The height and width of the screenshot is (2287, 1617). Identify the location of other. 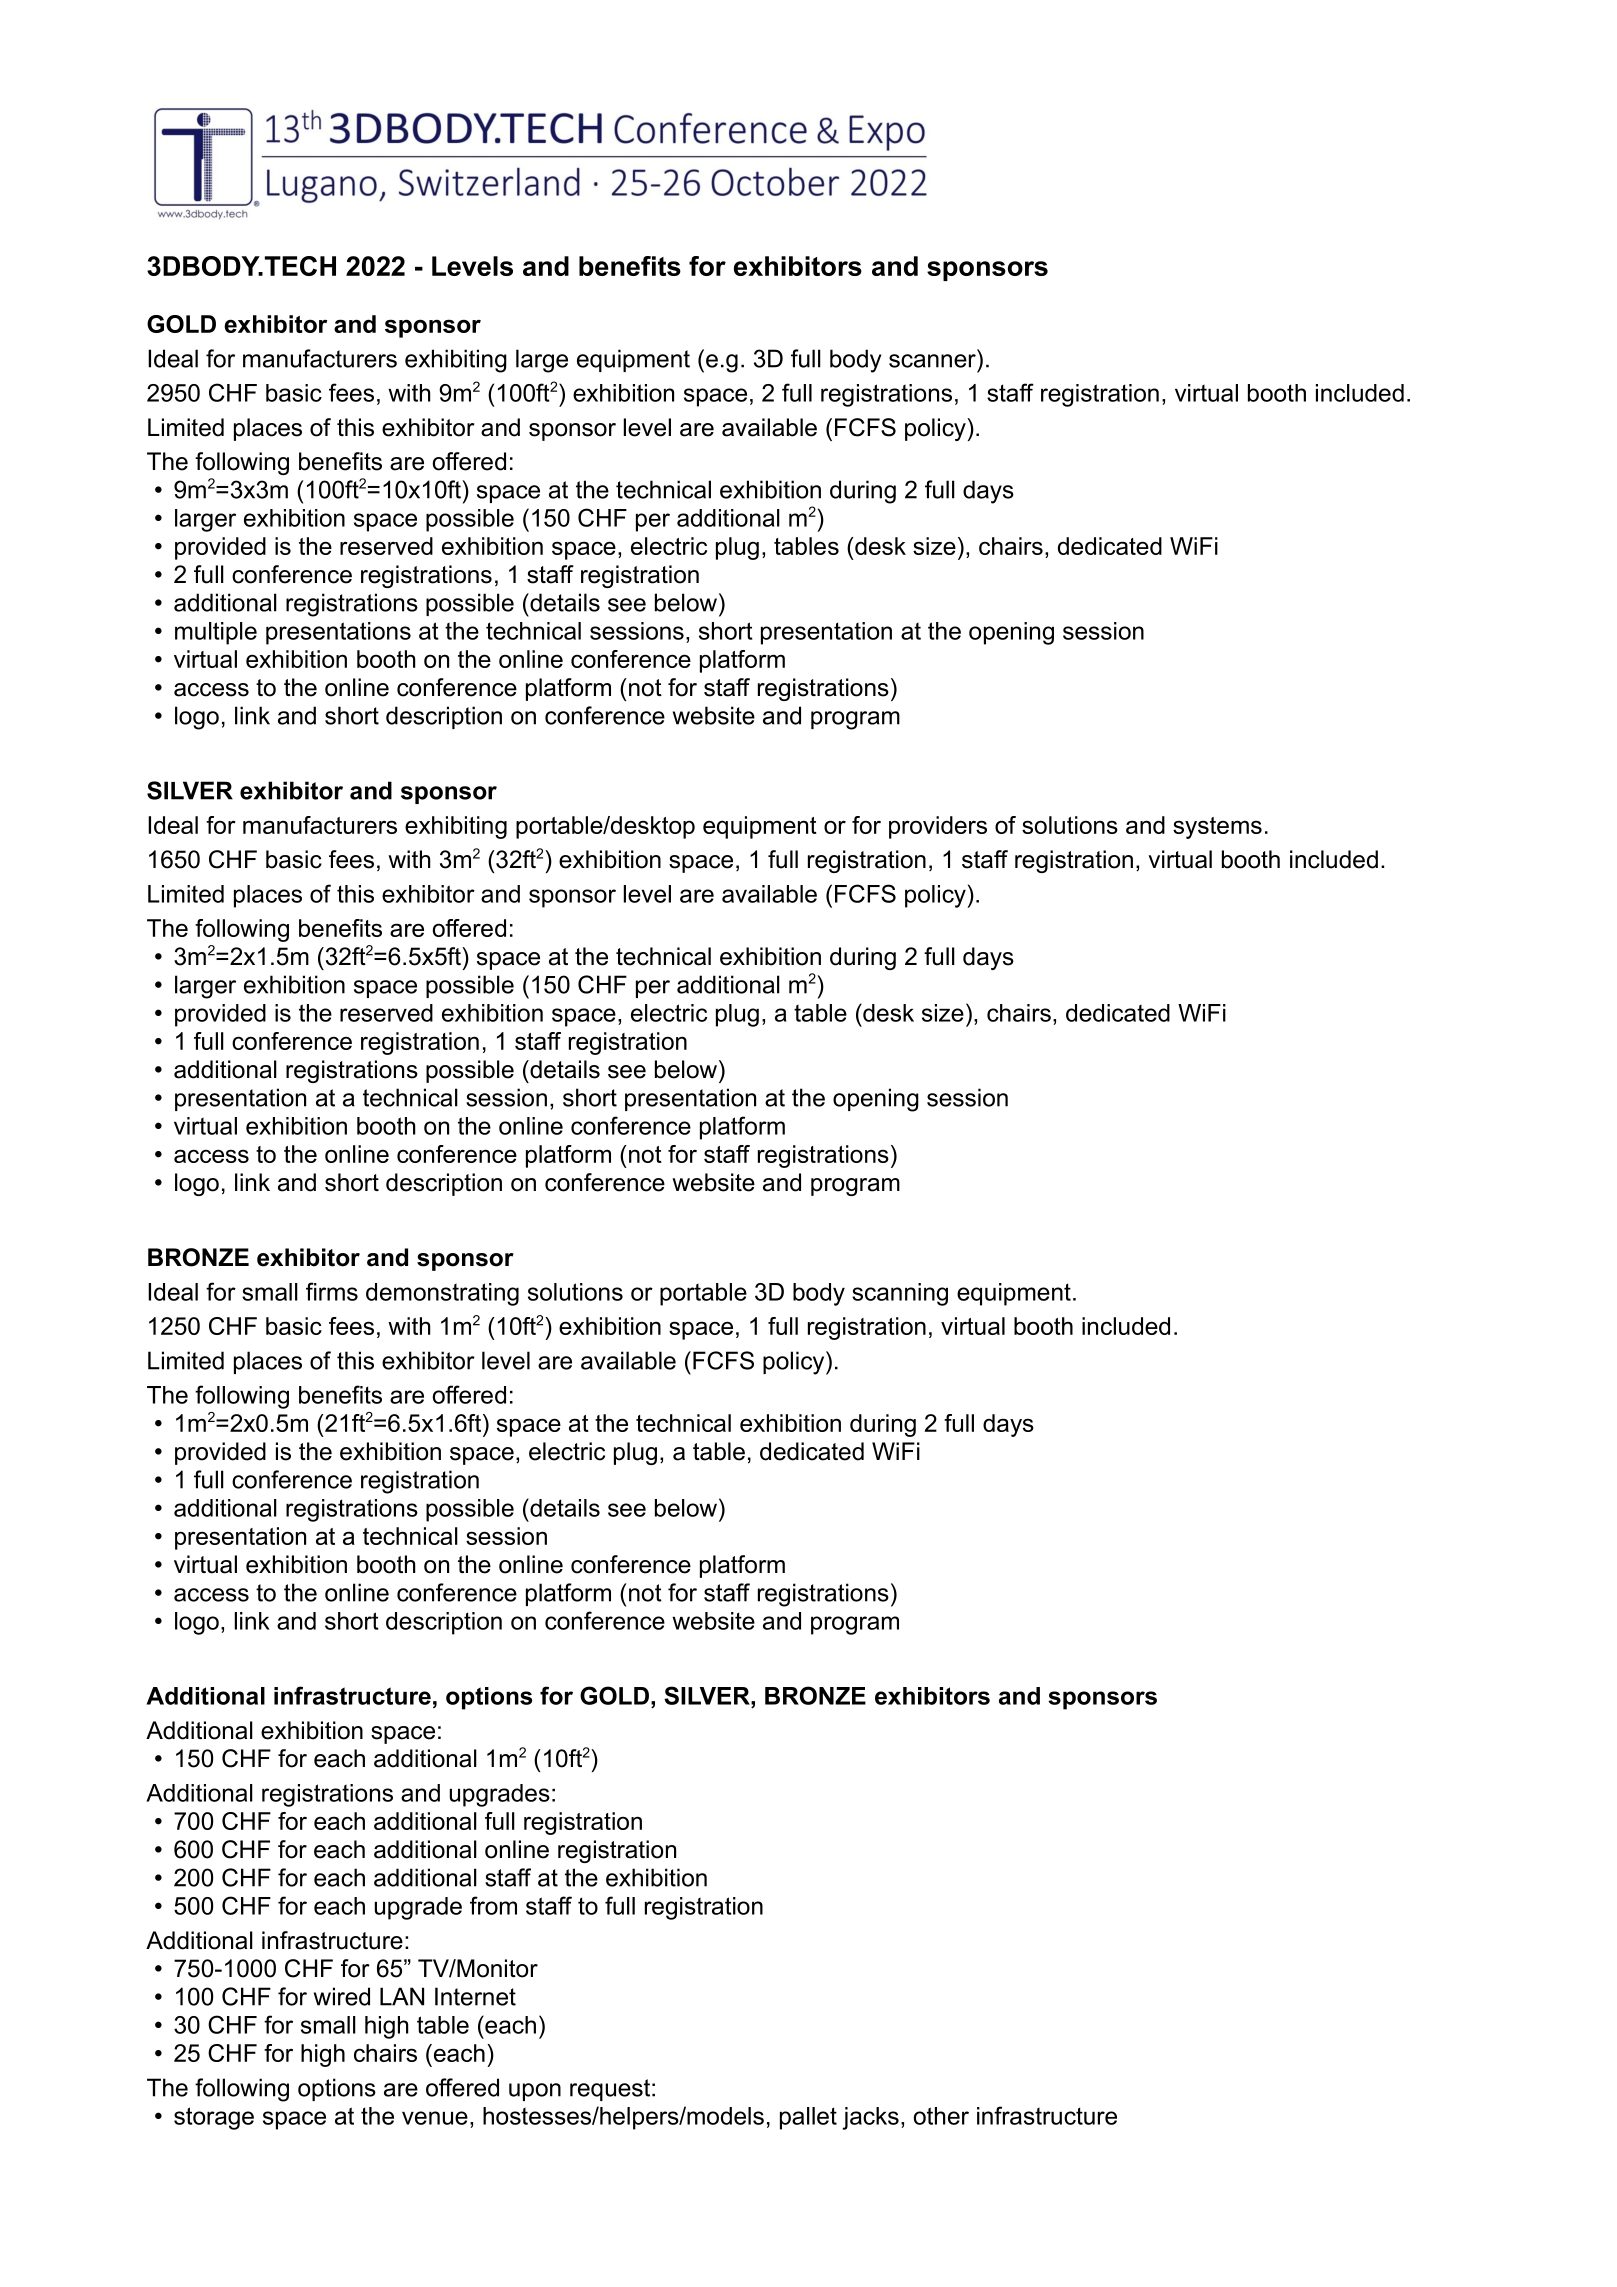
(941, 2116).
